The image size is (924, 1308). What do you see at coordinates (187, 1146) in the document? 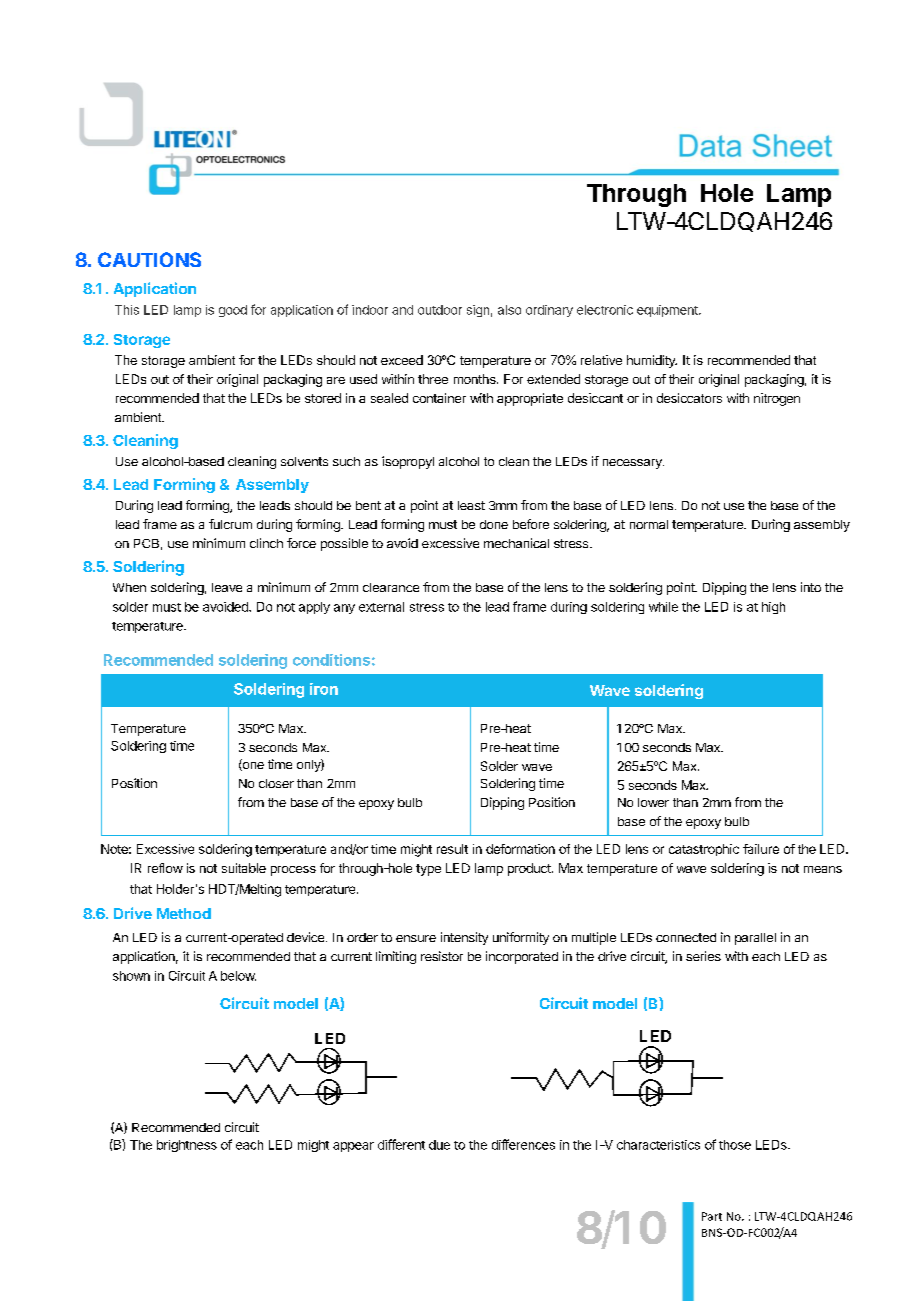
I see `brightness` at bounding box center [187, 1146].
